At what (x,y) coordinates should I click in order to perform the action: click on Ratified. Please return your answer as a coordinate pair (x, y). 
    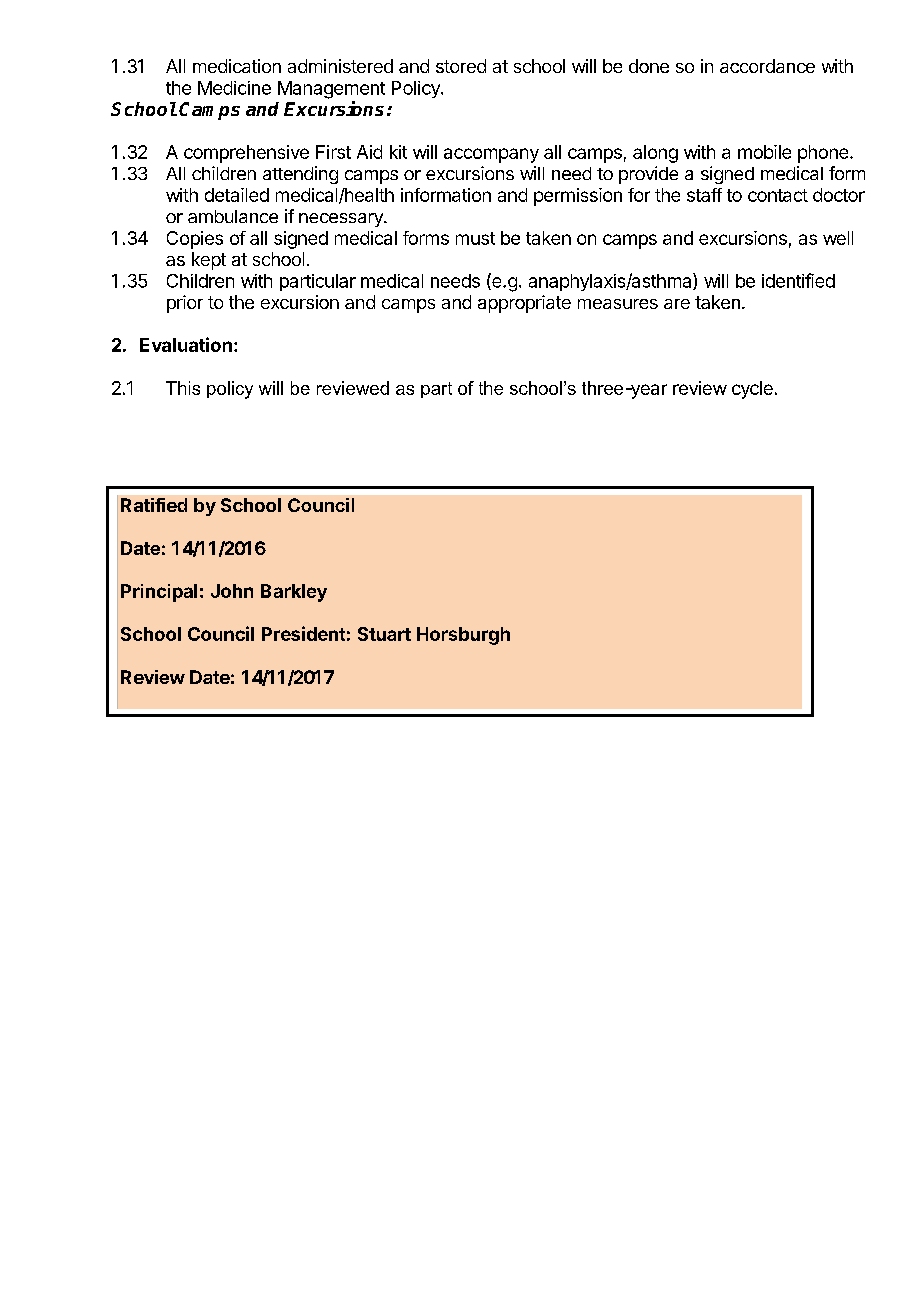
    Looking at the image, I should click on (154, 505).
